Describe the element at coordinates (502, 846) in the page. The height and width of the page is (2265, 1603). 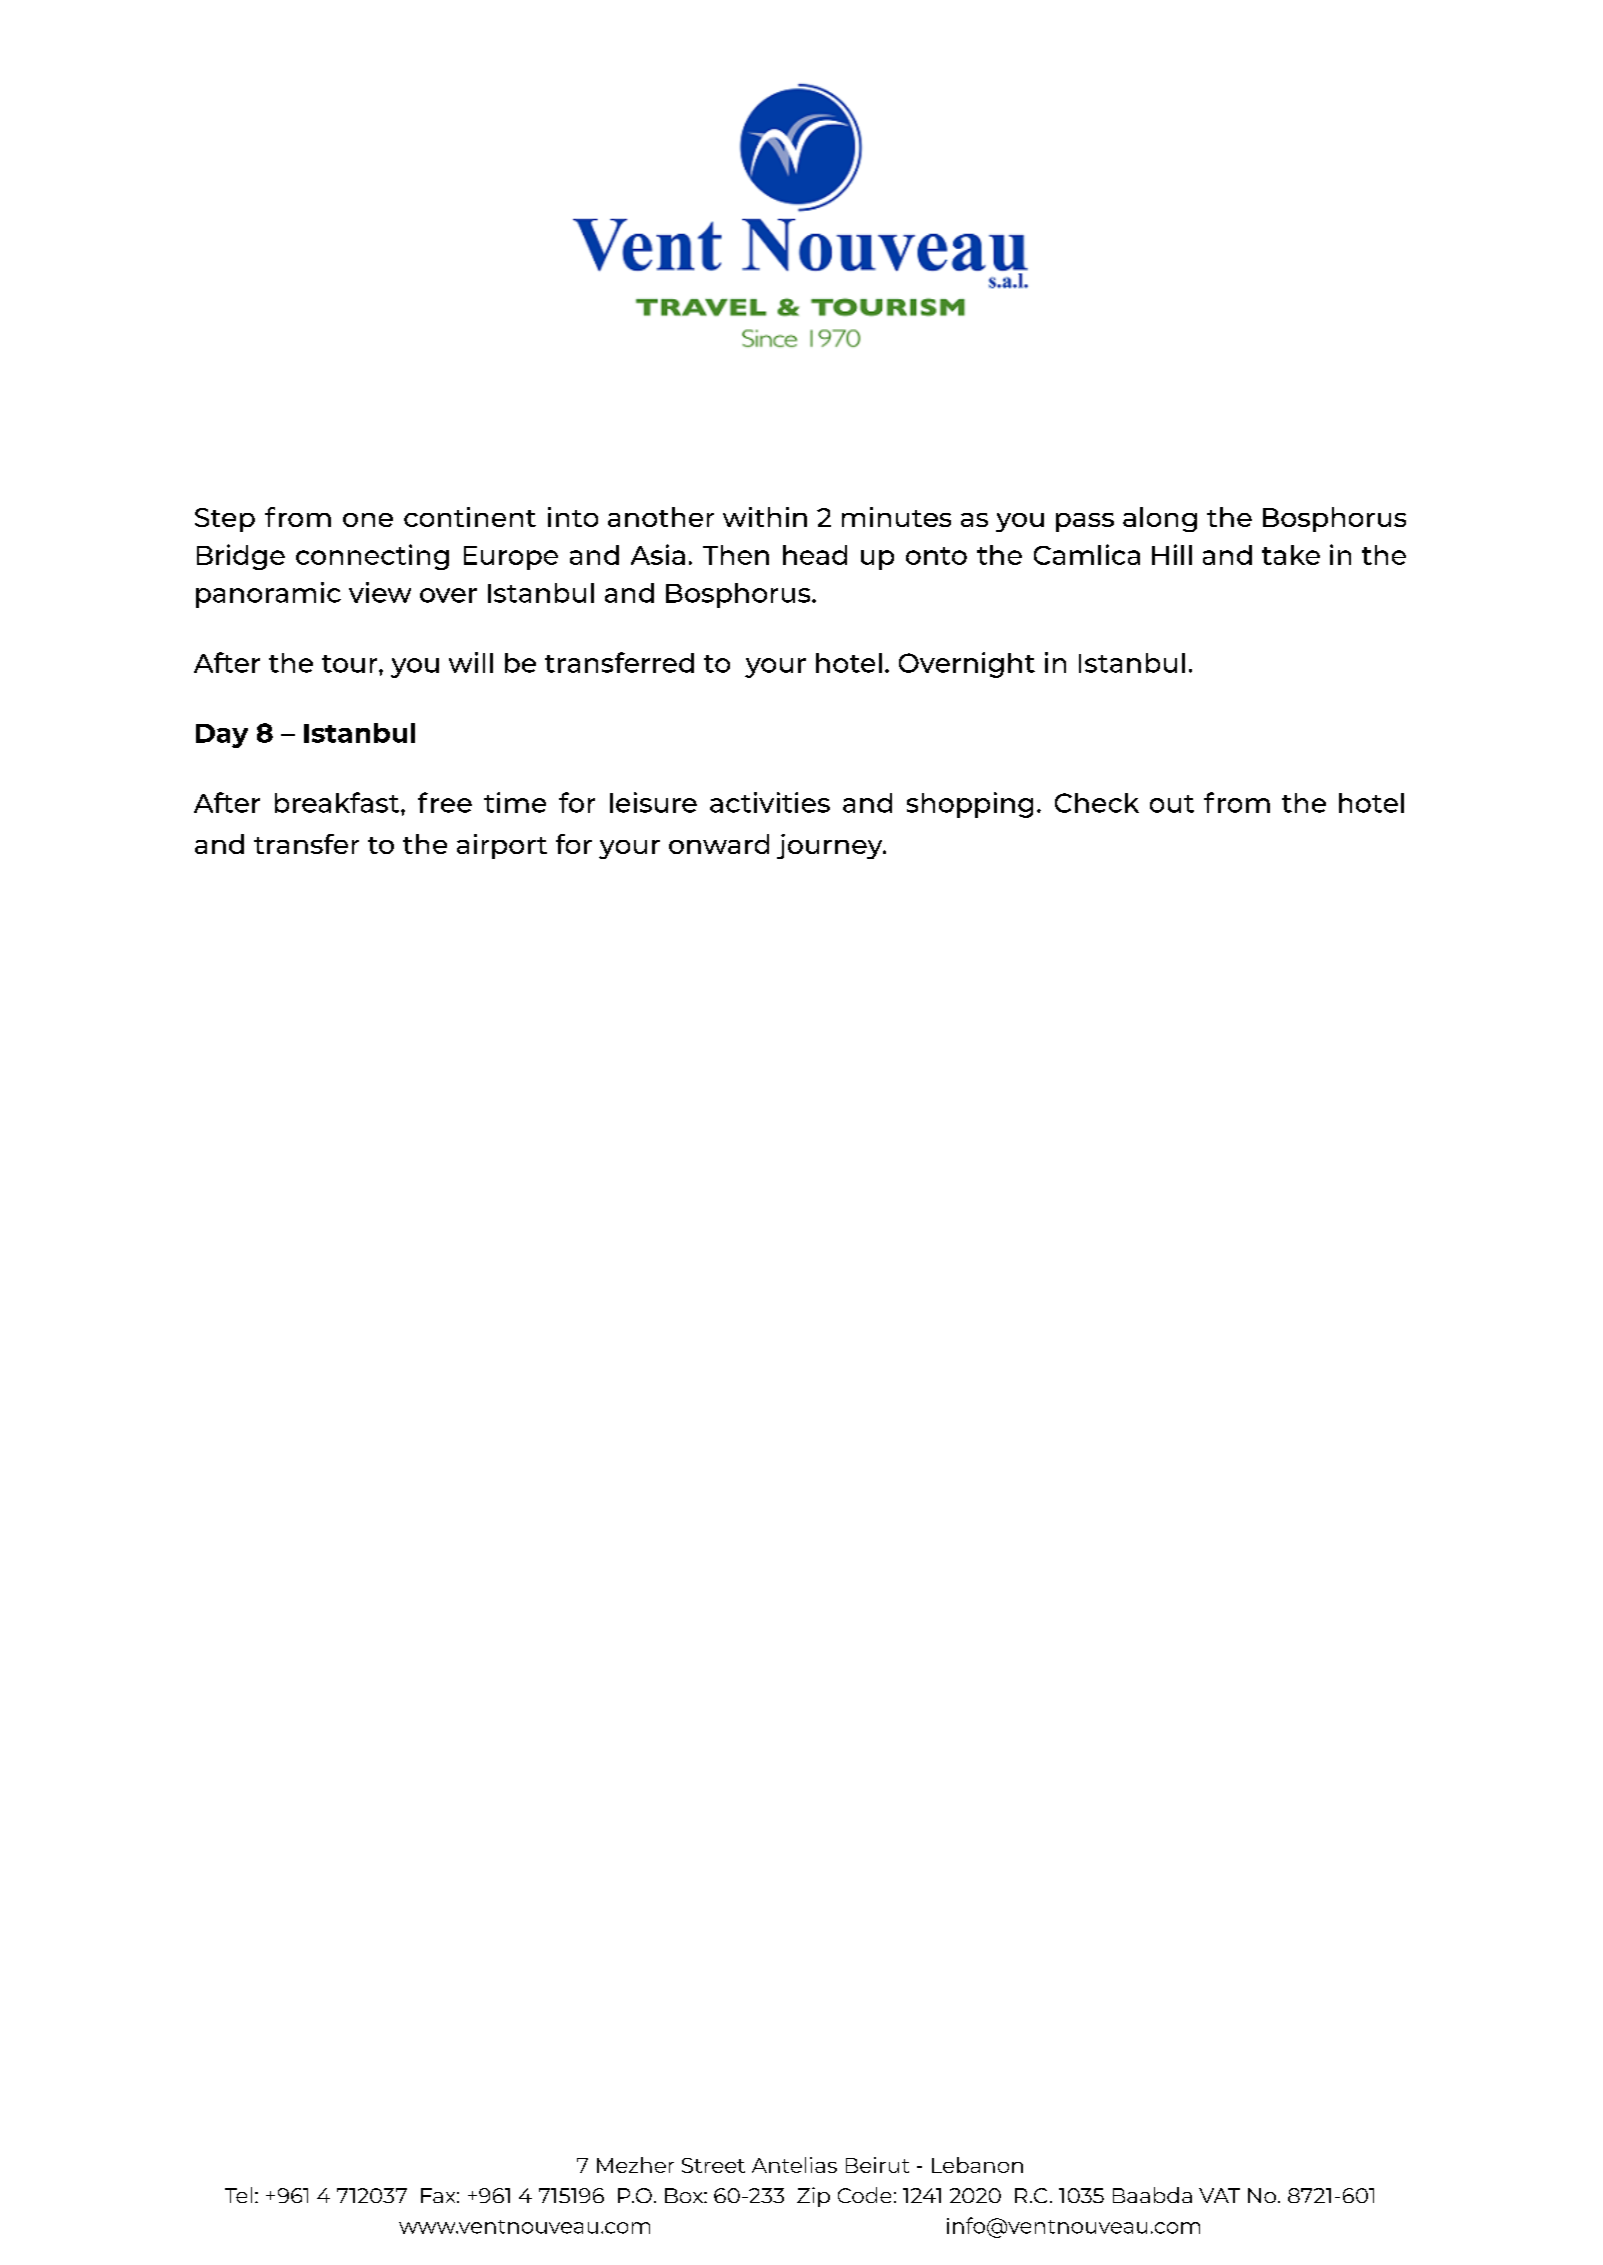
I see `airport` at that location.
